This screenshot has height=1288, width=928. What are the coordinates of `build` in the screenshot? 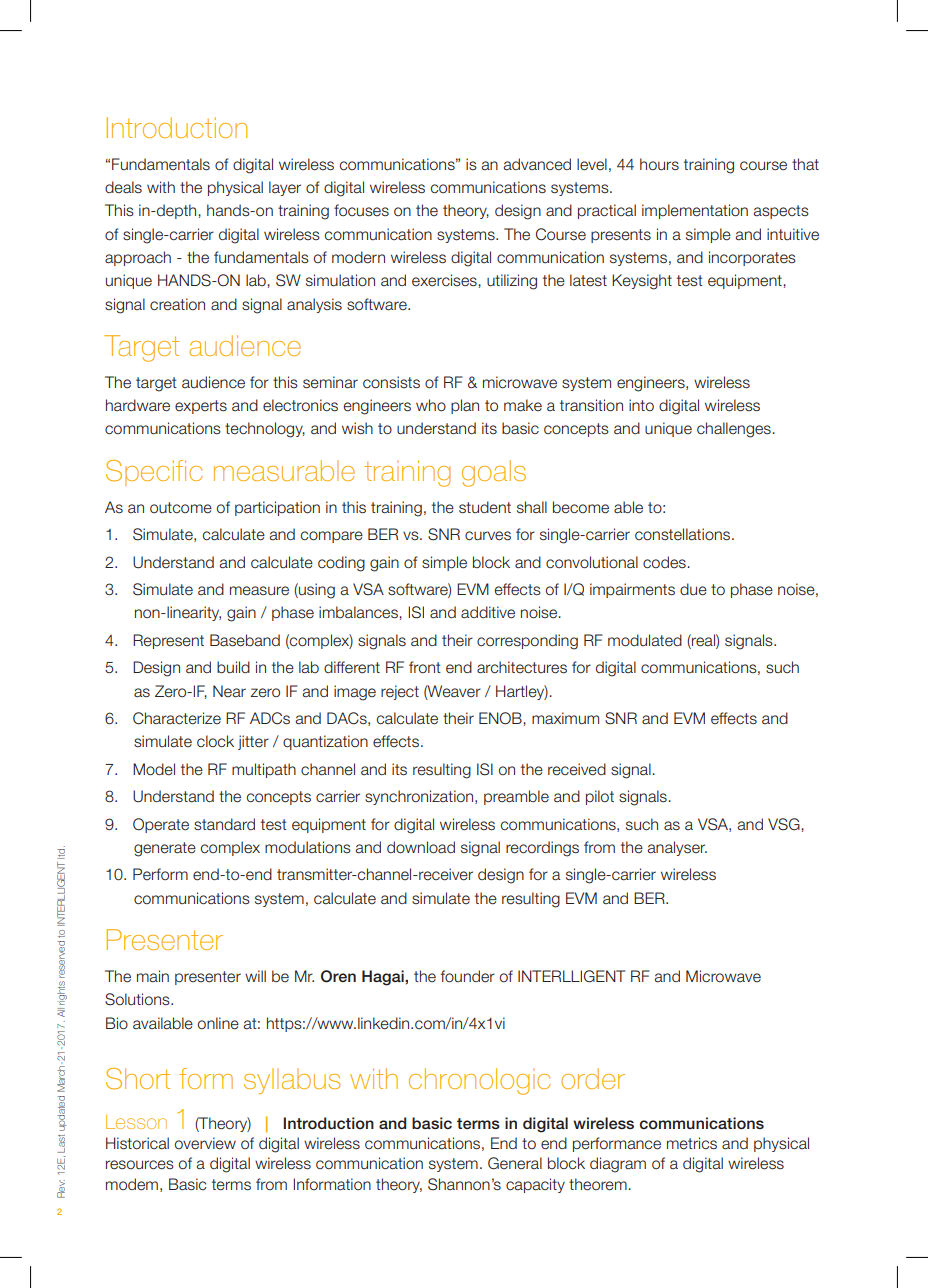 It's located at (233, 667).
